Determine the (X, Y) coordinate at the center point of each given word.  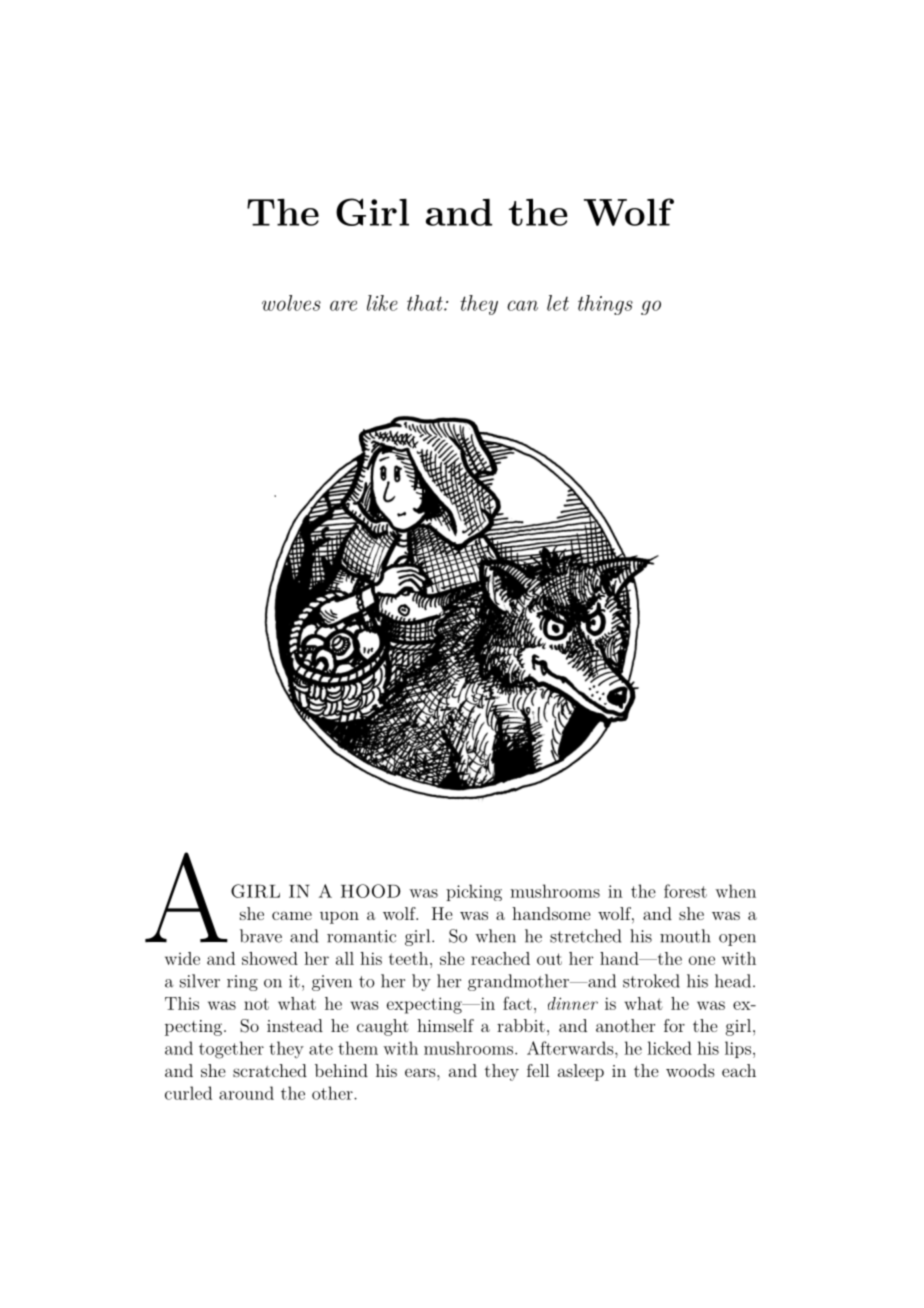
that (426, 303)
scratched (270, 1070)
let (558, 303)
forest (685, 891)
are (343, 305)
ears (421, 1072)
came (292, 915)
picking (474, 892)
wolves (291, 303)
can (522, 305)
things (605, 305)
